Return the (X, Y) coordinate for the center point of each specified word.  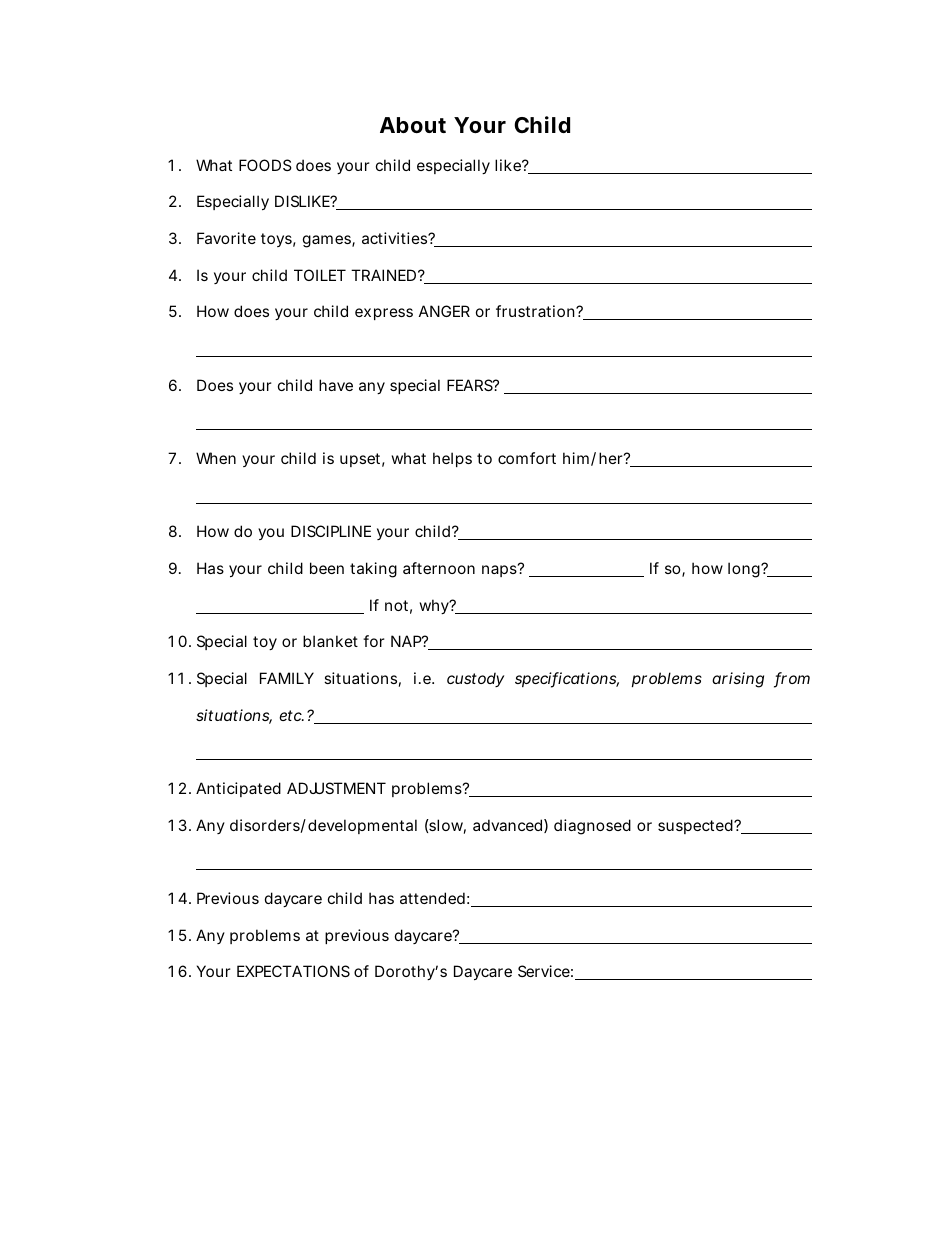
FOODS (265, 165)
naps (501, 570)
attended (432, 898)
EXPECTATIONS (293, 971)
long (745, 570)
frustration (536, 311)
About (413, 125)
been (327, 568)
